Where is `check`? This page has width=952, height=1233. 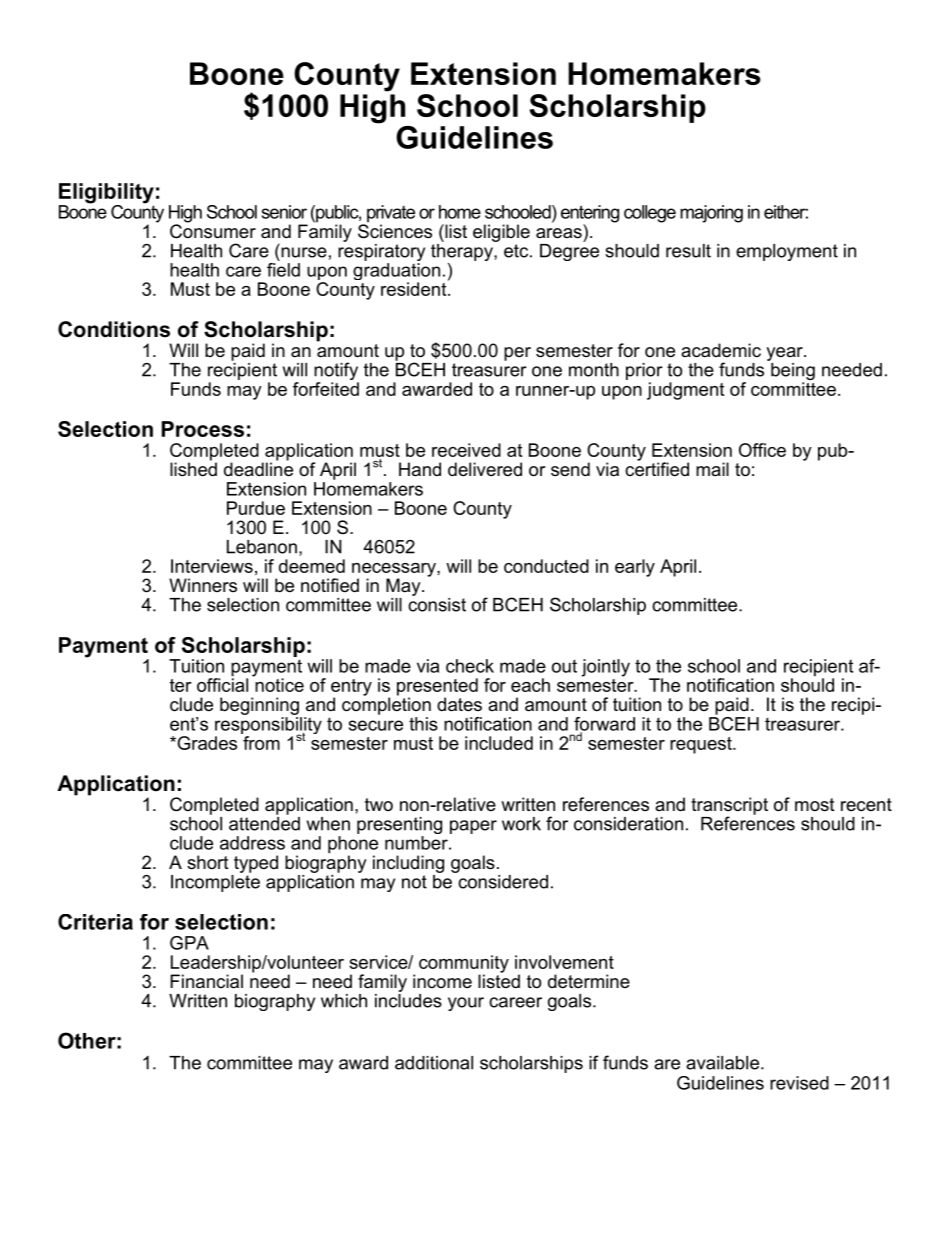 check is located at coordinates (470, 666).
